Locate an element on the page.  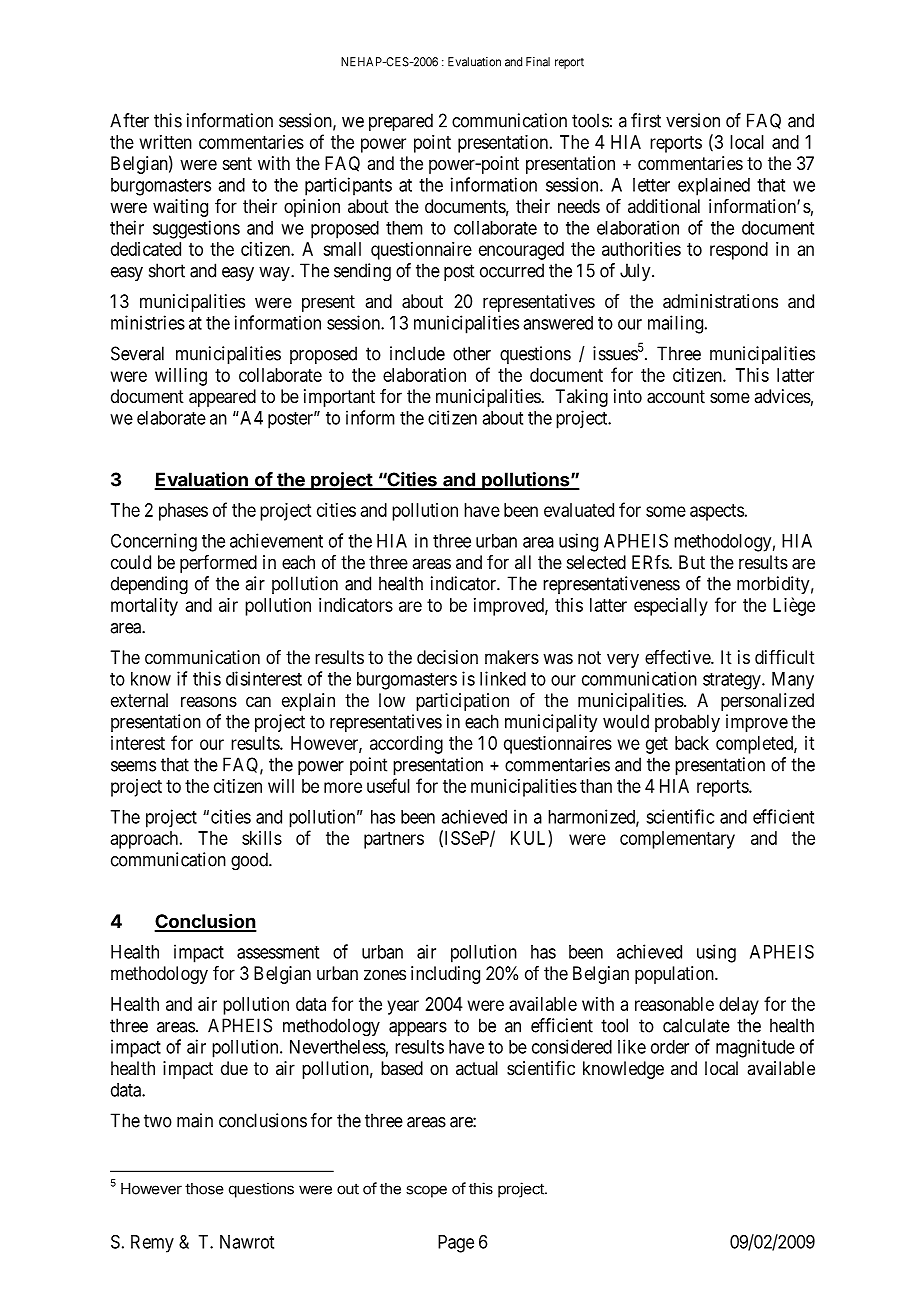
reasons is located at coordinates (209, 701).
